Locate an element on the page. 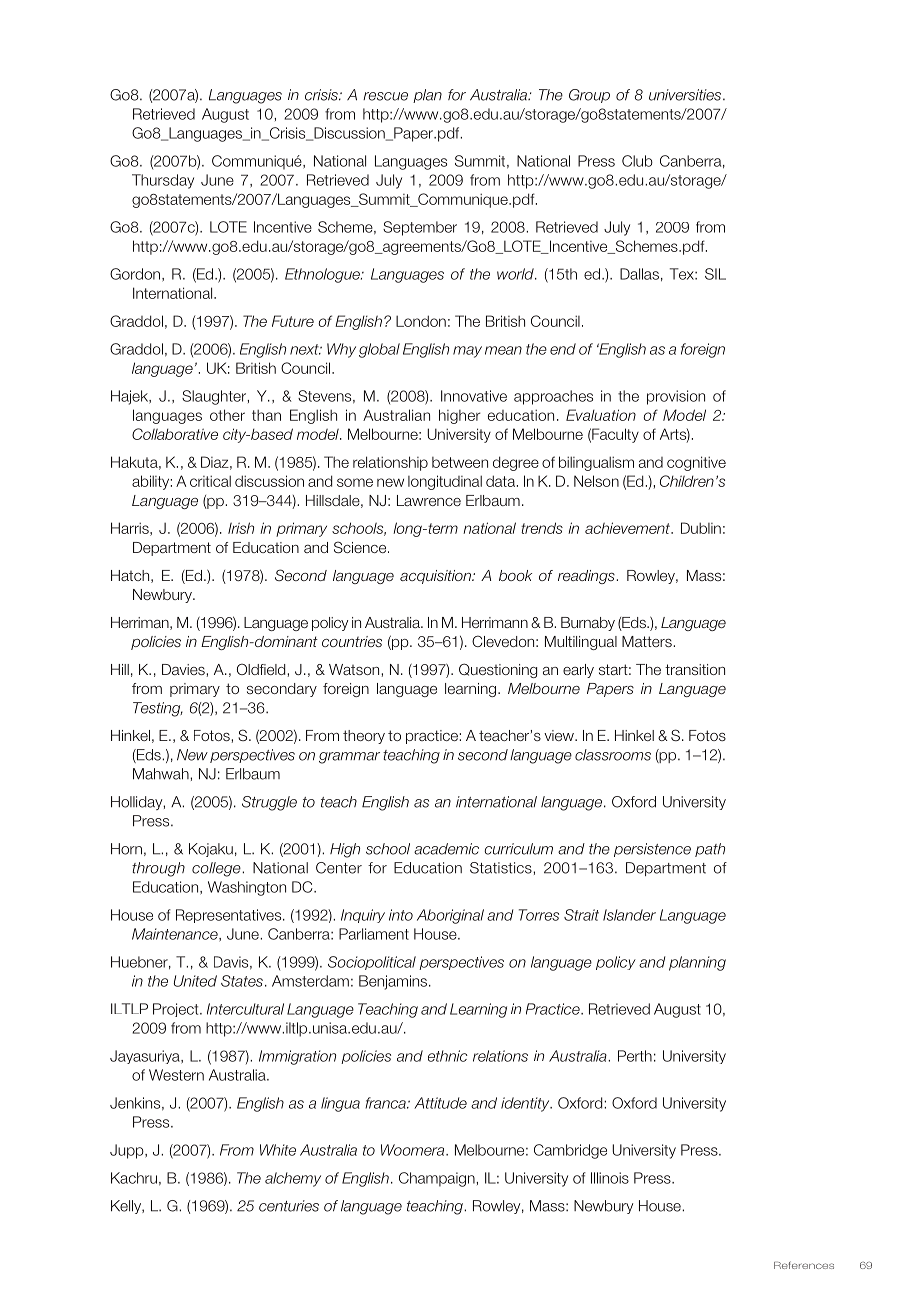 The width and height of the page is (924, 1308). Davies is located at coordinates (184, 669).
